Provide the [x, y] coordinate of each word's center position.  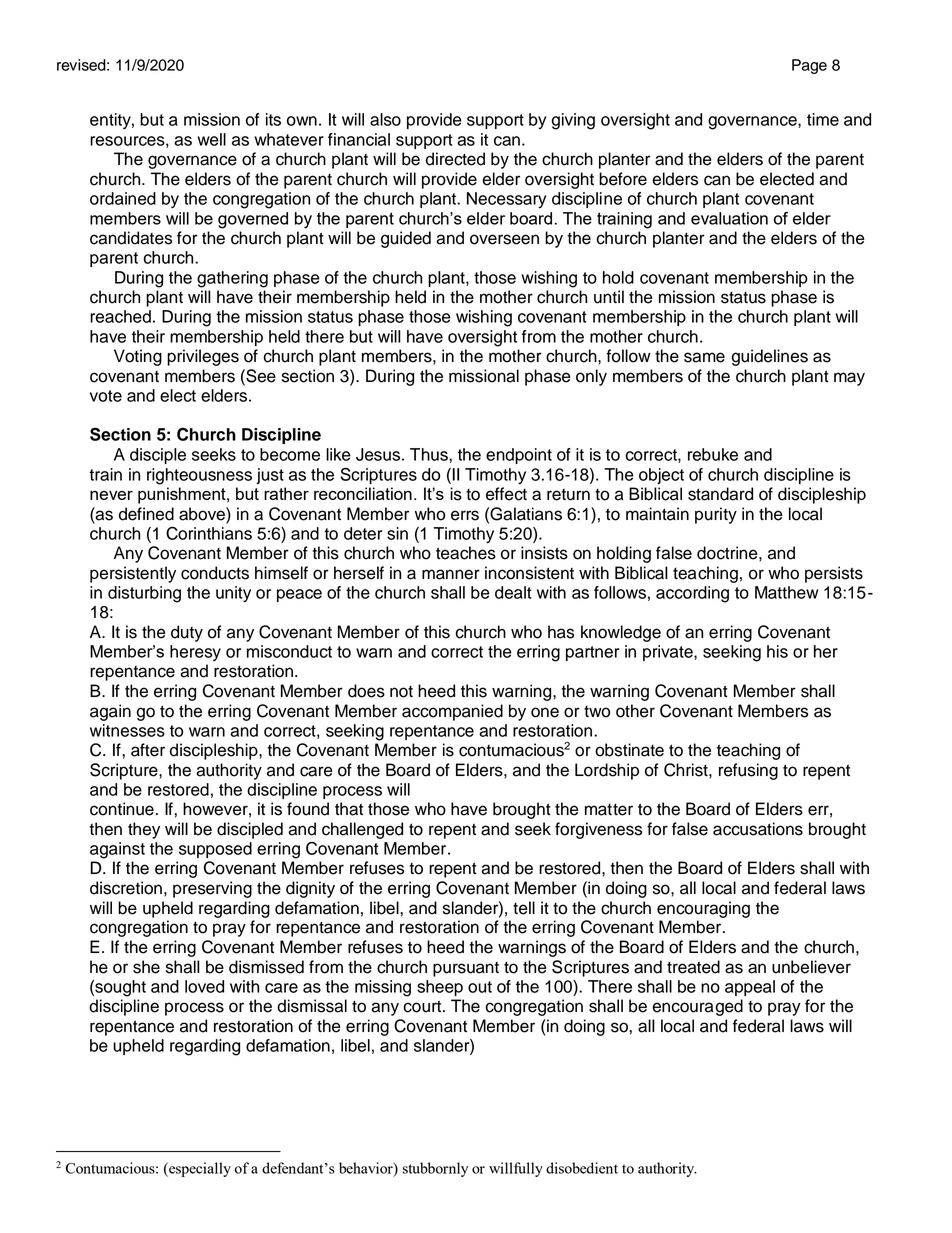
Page [809, 66]
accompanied [452, 712]
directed [455, 159]
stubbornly [435, 1169]
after [148, 750]
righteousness [199, 476]
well [211, 139]
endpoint [519, 456]
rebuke [713, 454]
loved [204, 986]
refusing [748, 771]
